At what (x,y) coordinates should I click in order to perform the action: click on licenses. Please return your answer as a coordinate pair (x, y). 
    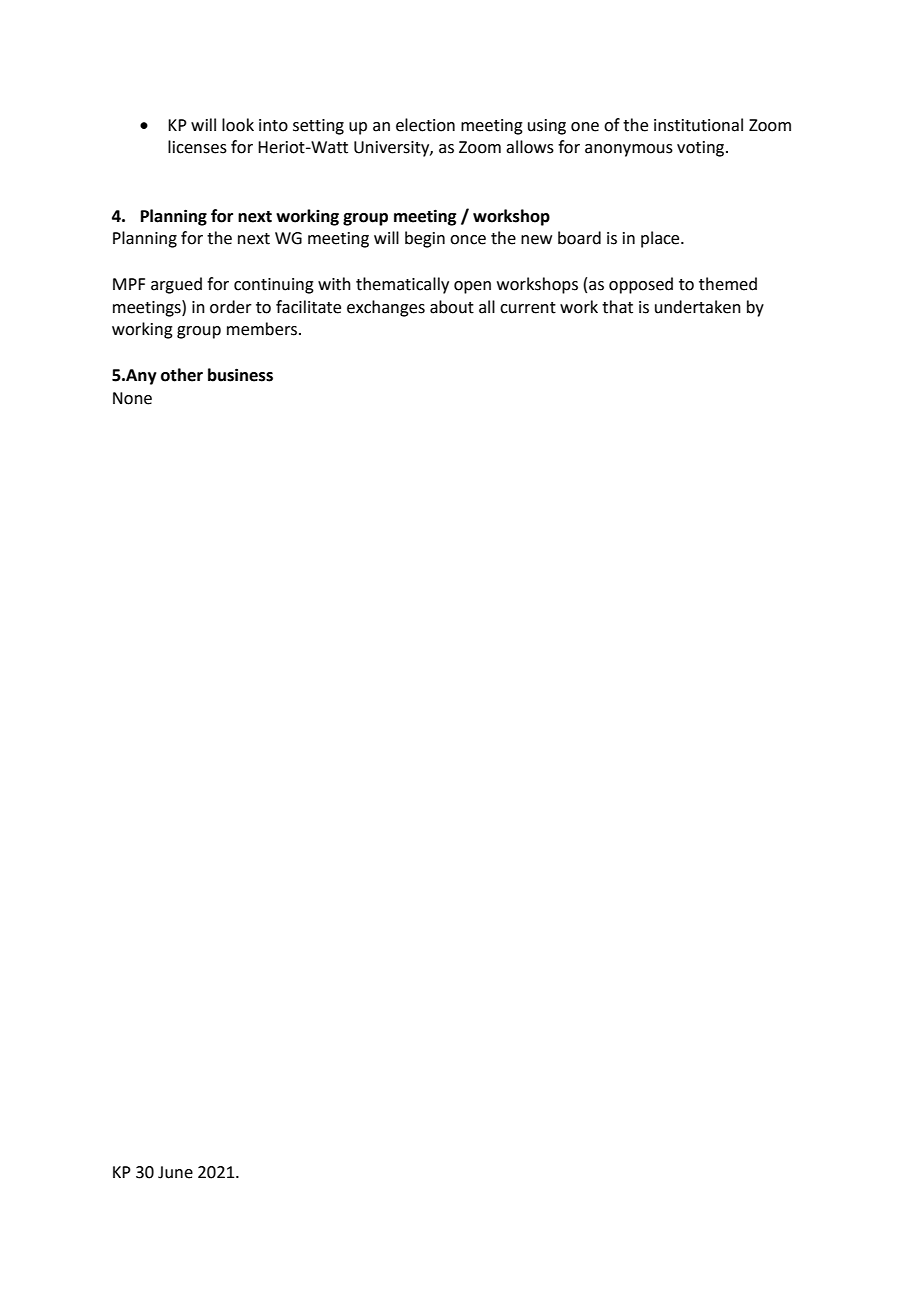
    Looking at the image, I should click on (197, 147).
